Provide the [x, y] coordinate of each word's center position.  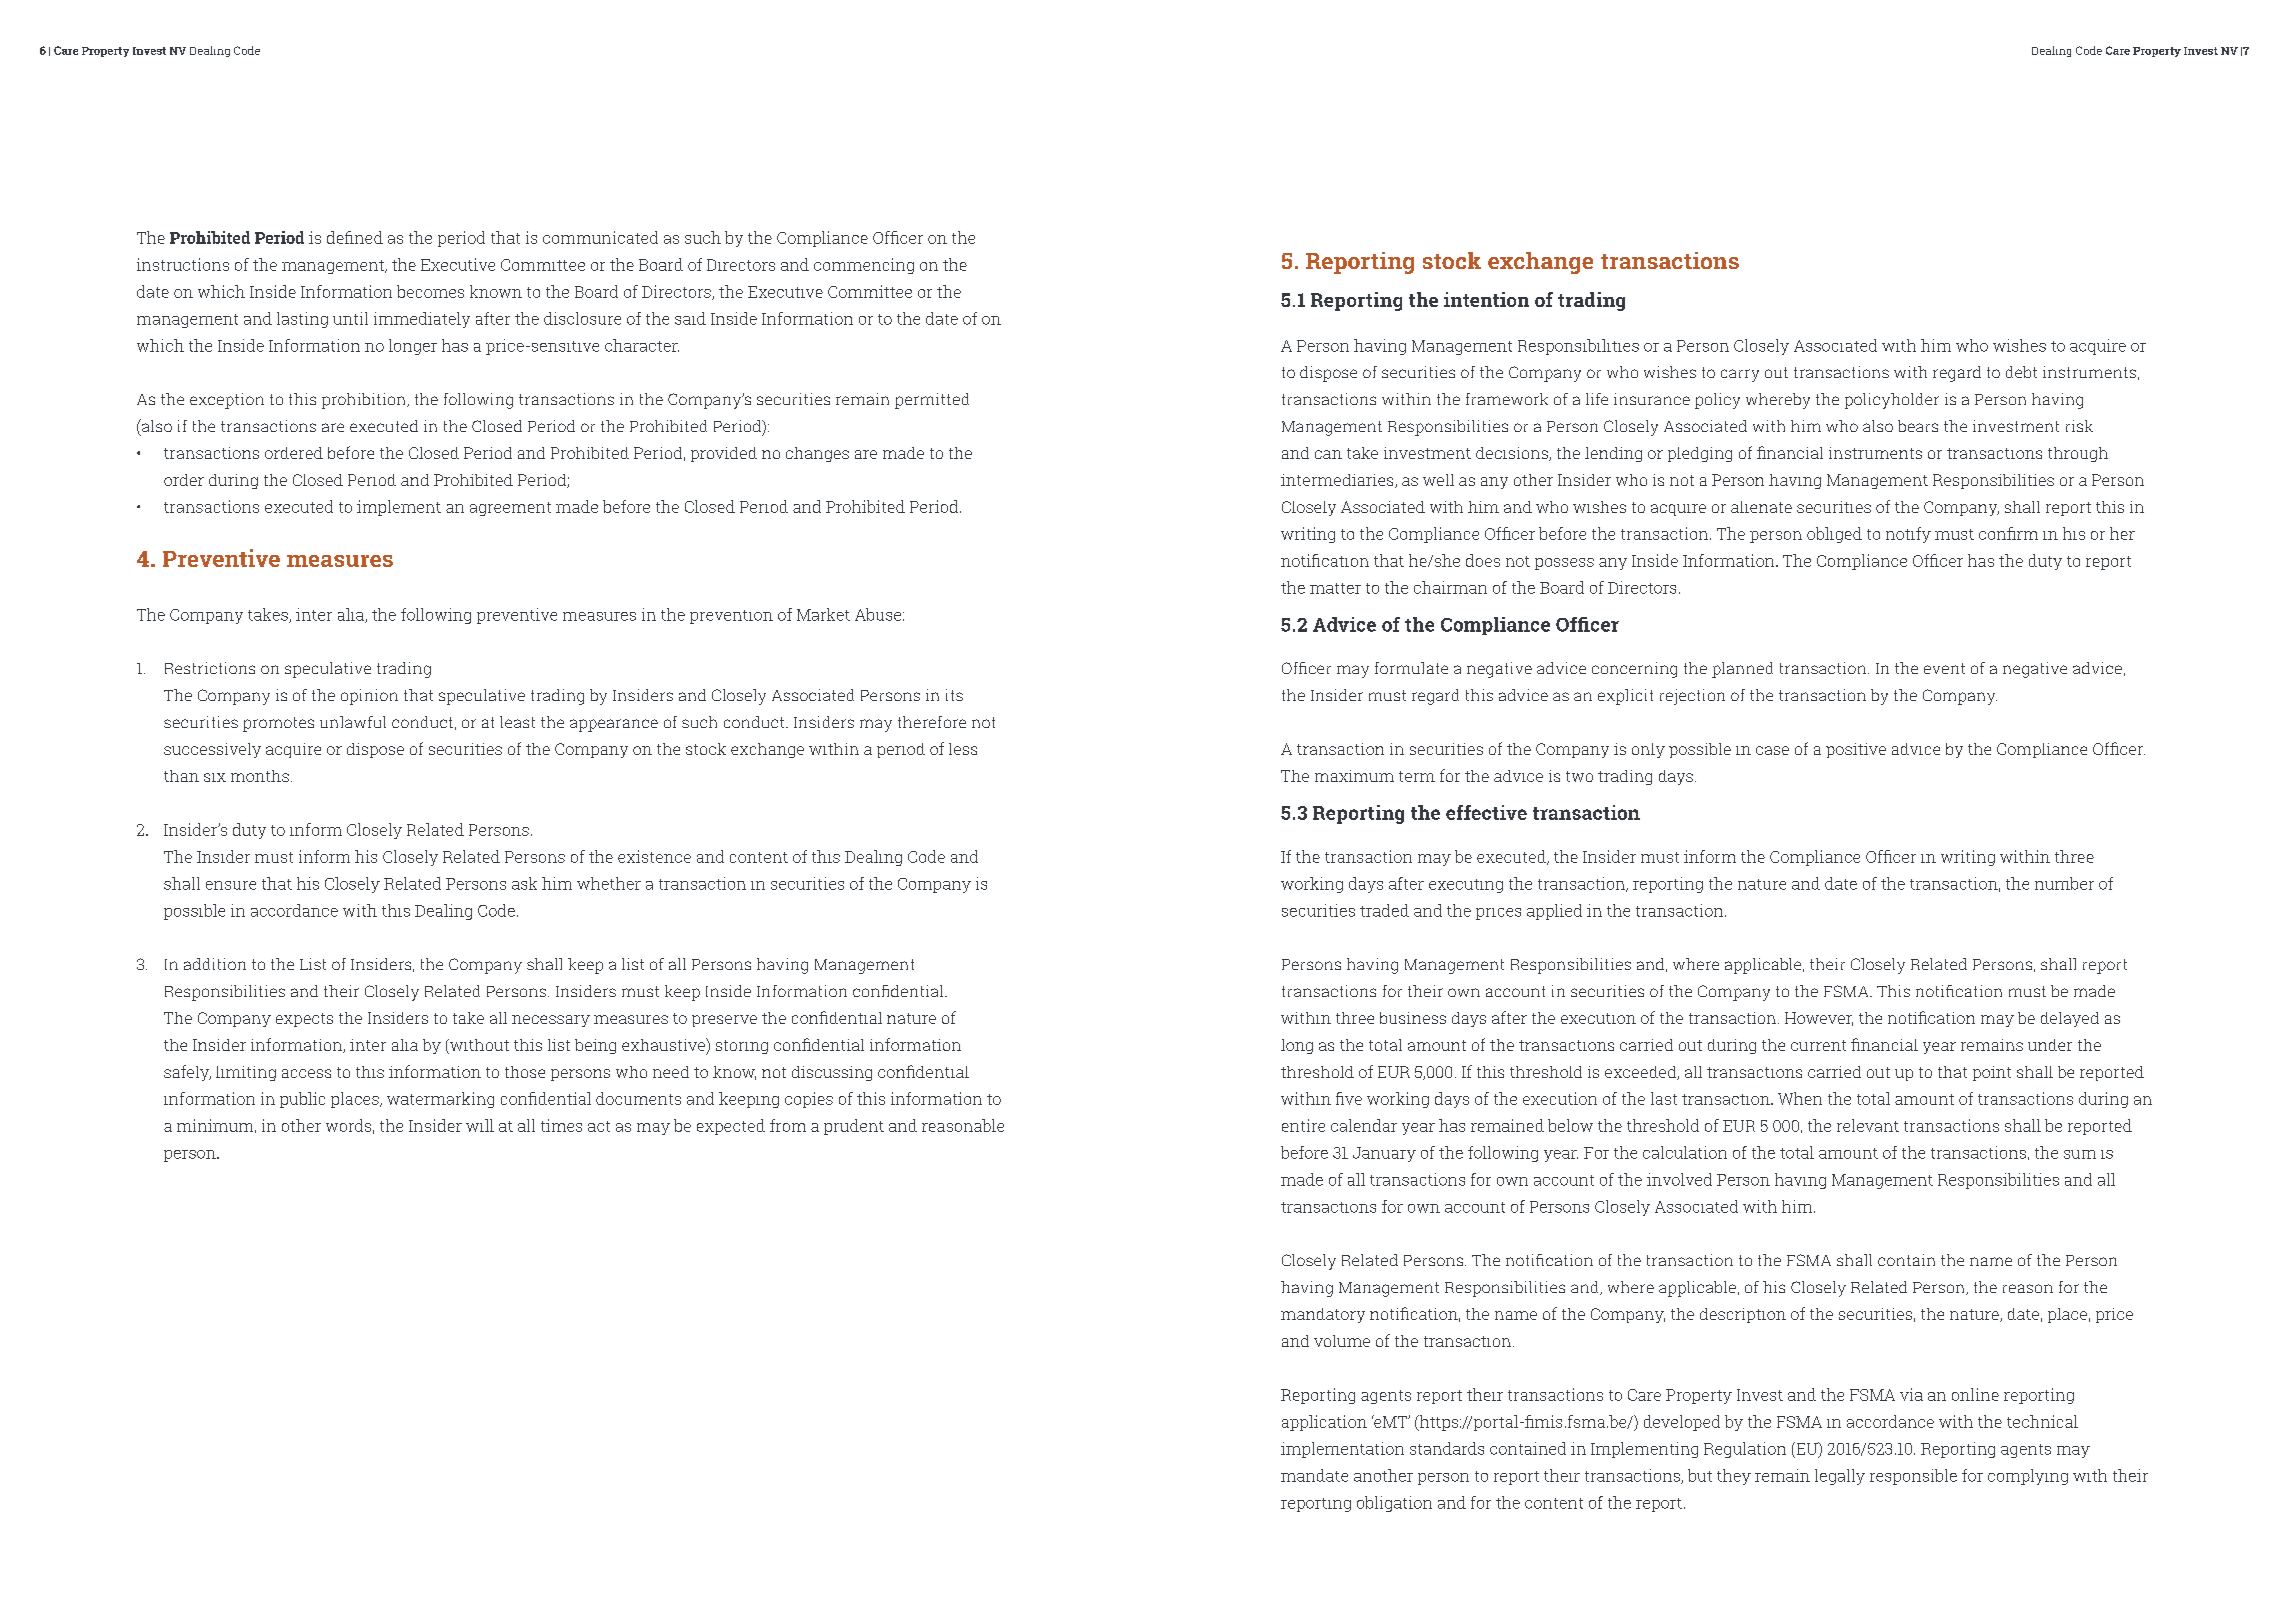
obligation [1394, 1504]
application [1324, 1423]
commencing [864, 266]
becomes [430, 291]
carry [1740, 375]
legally [1840, 1477]
